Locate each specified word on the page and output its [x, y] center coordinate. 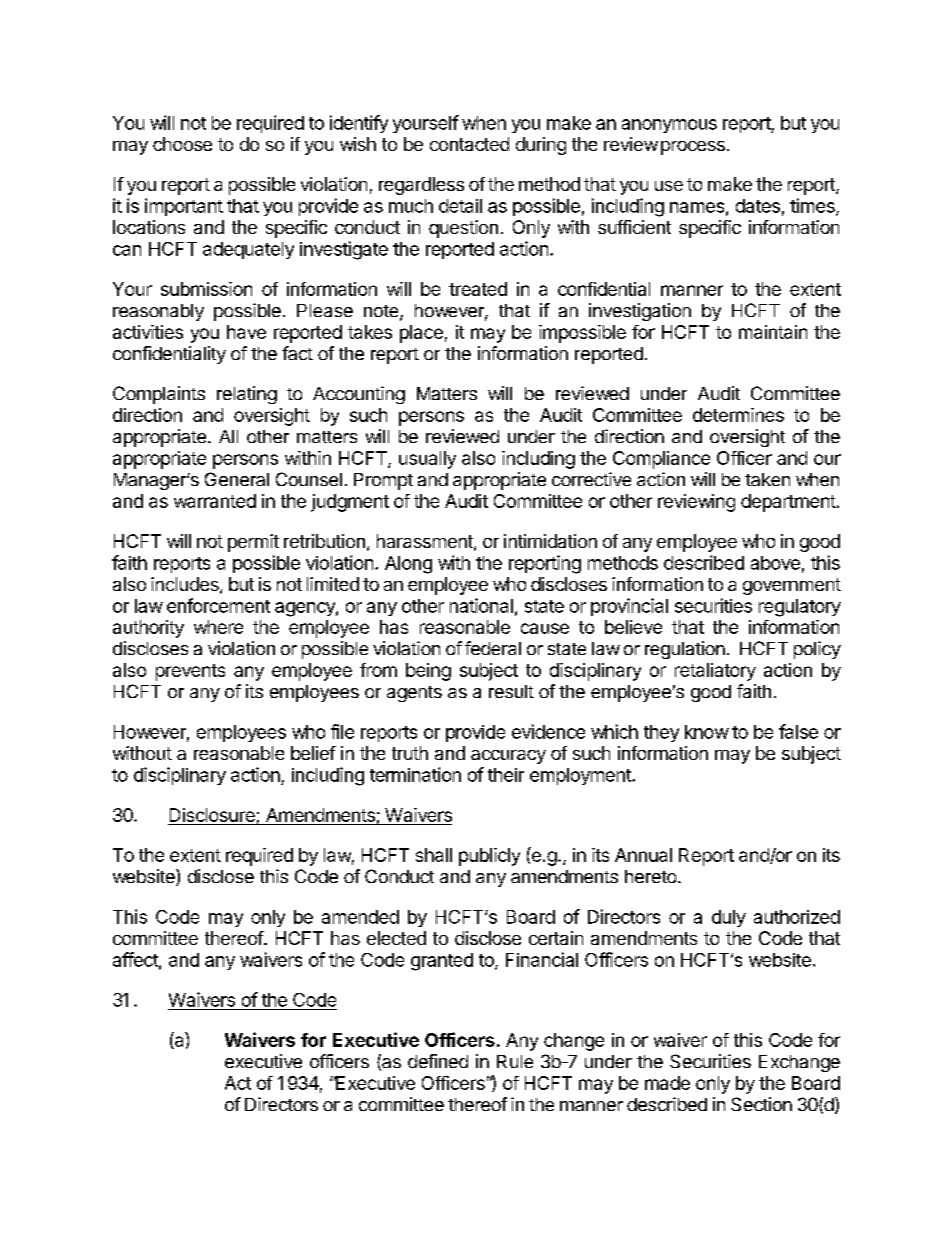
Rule [515, 1061]
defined [438, 1061]
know [707, 732]
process [693, 148]
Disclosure [212, 815]
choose [182, 144]
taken [767, 479]
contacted [469, 144]
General [237, 479]
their [506, 775]
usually [427, 460]
